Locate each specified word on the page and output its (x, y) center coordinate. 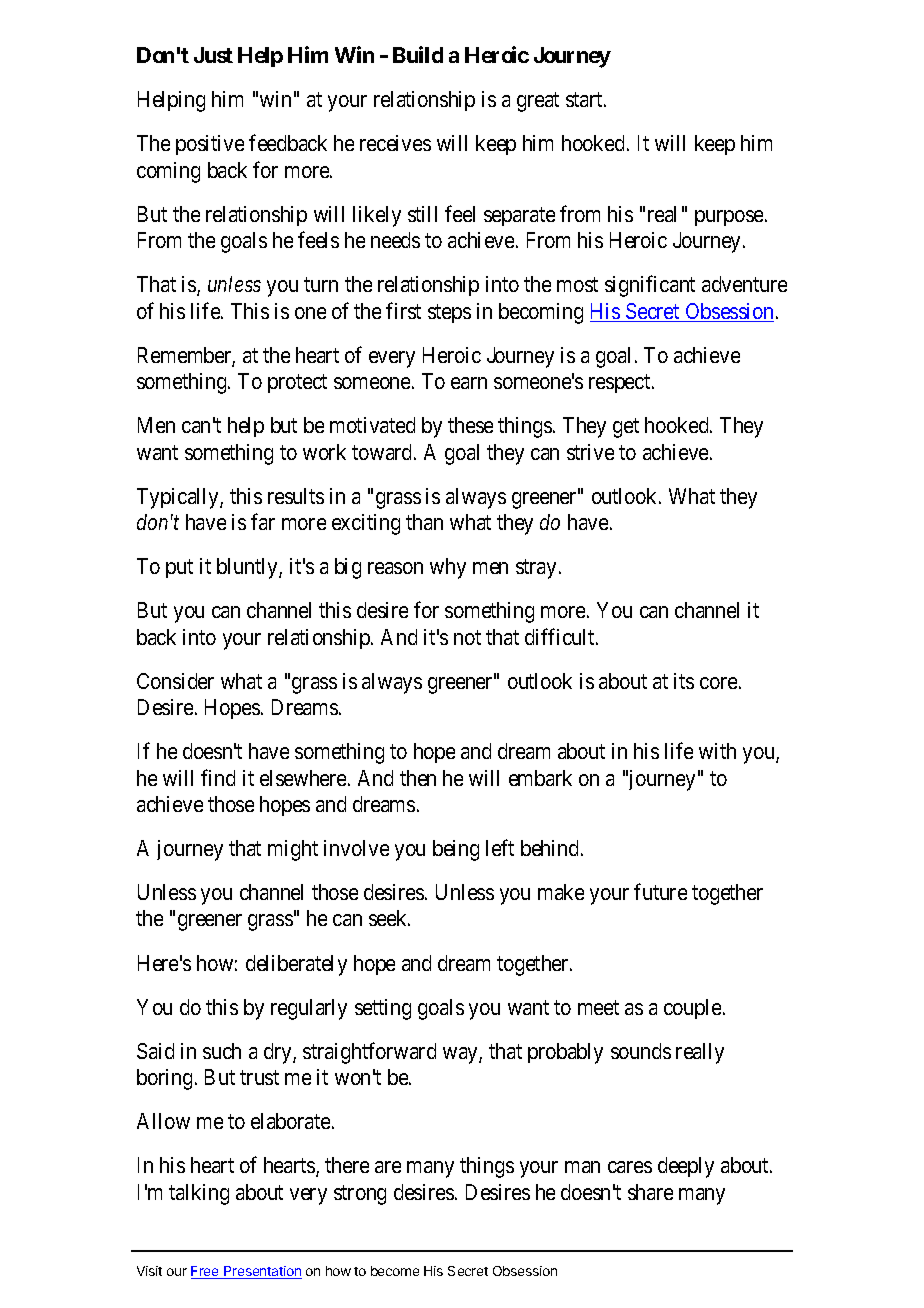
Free (206, 1272)
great (538, 102)
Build (418, 54)
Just (213, 55)
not (467, 637)
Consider (175, 681)
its (684, 681)
